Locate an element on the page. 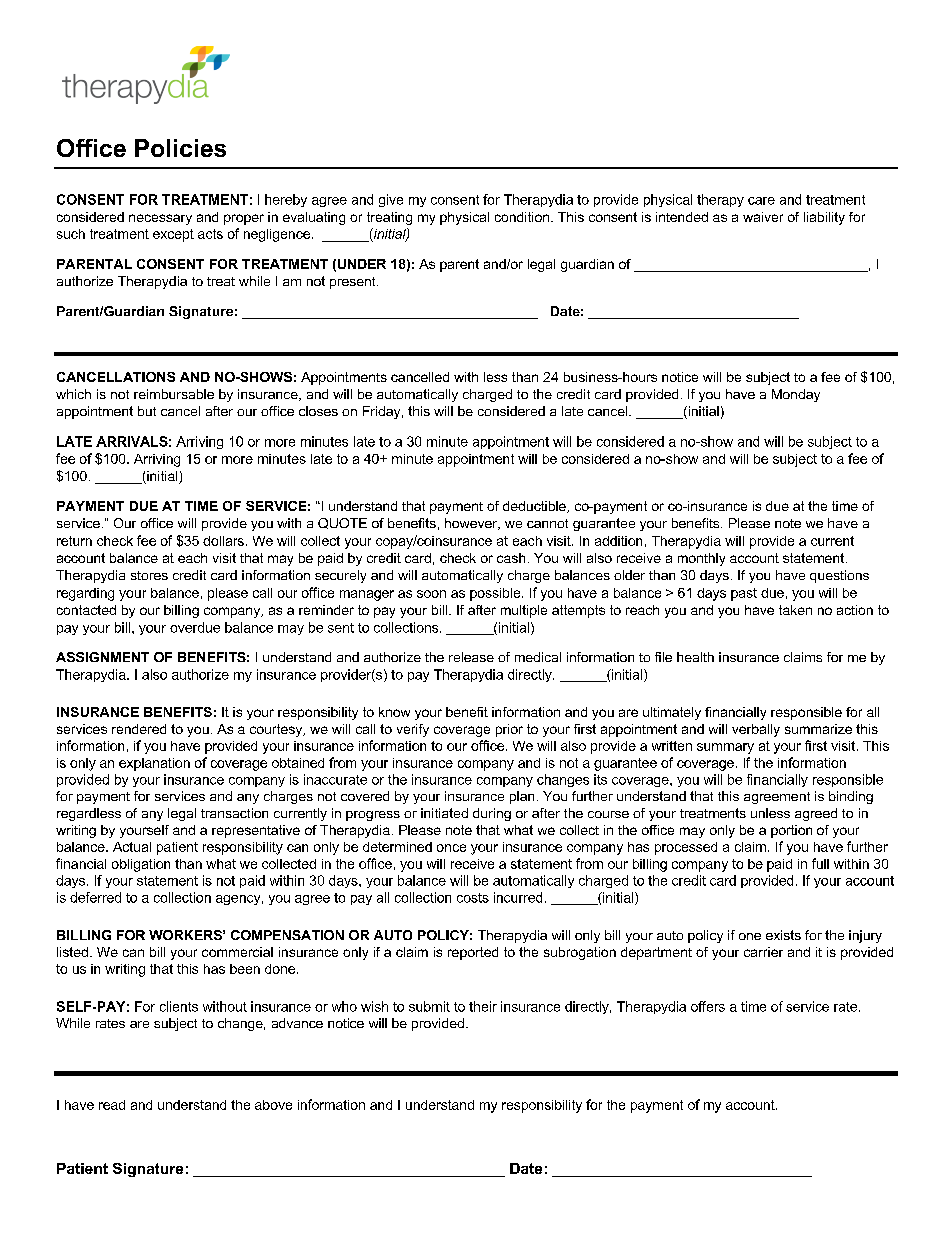 This image has width=952, height=1233. release is located at coordinates (471, 657).
